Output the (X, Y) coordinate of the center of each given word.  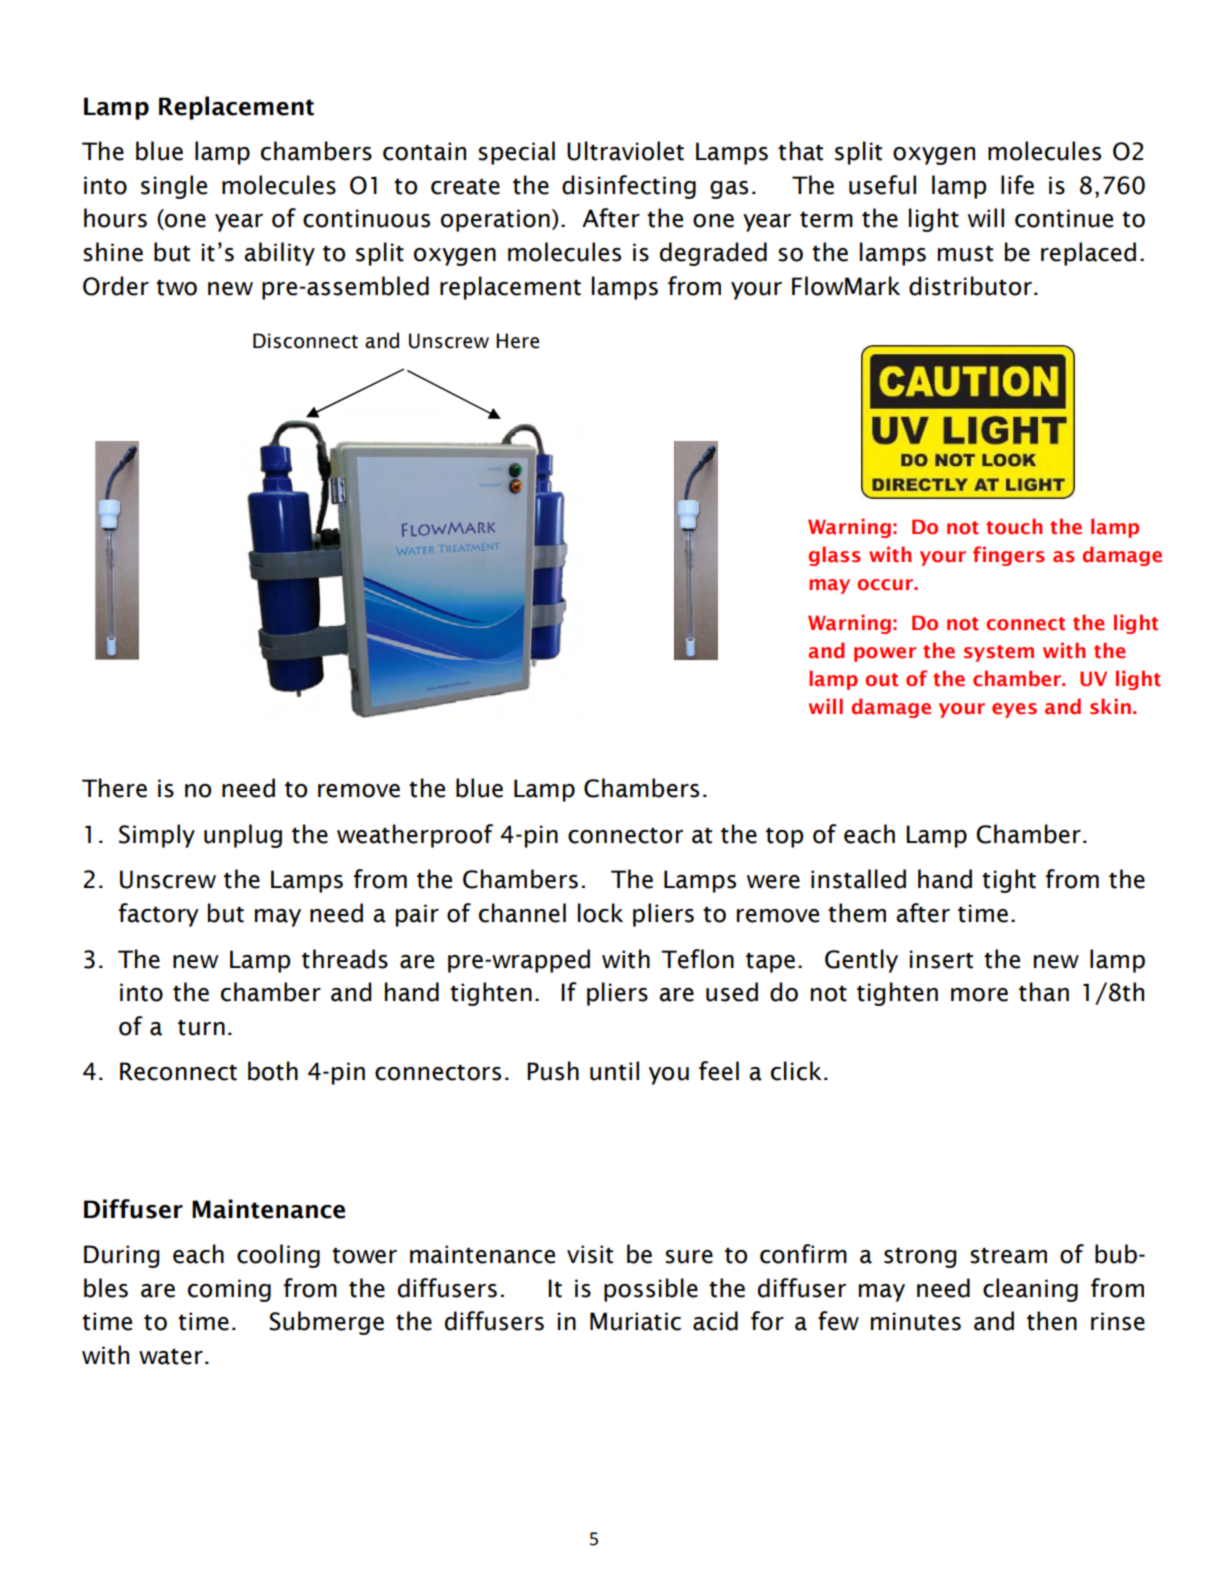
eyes (1014, 710)
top (785, 838)
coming (229, 1290)
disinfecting (629, 187)
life (1017, 185)
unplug (243, 836)
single (174, 187)
